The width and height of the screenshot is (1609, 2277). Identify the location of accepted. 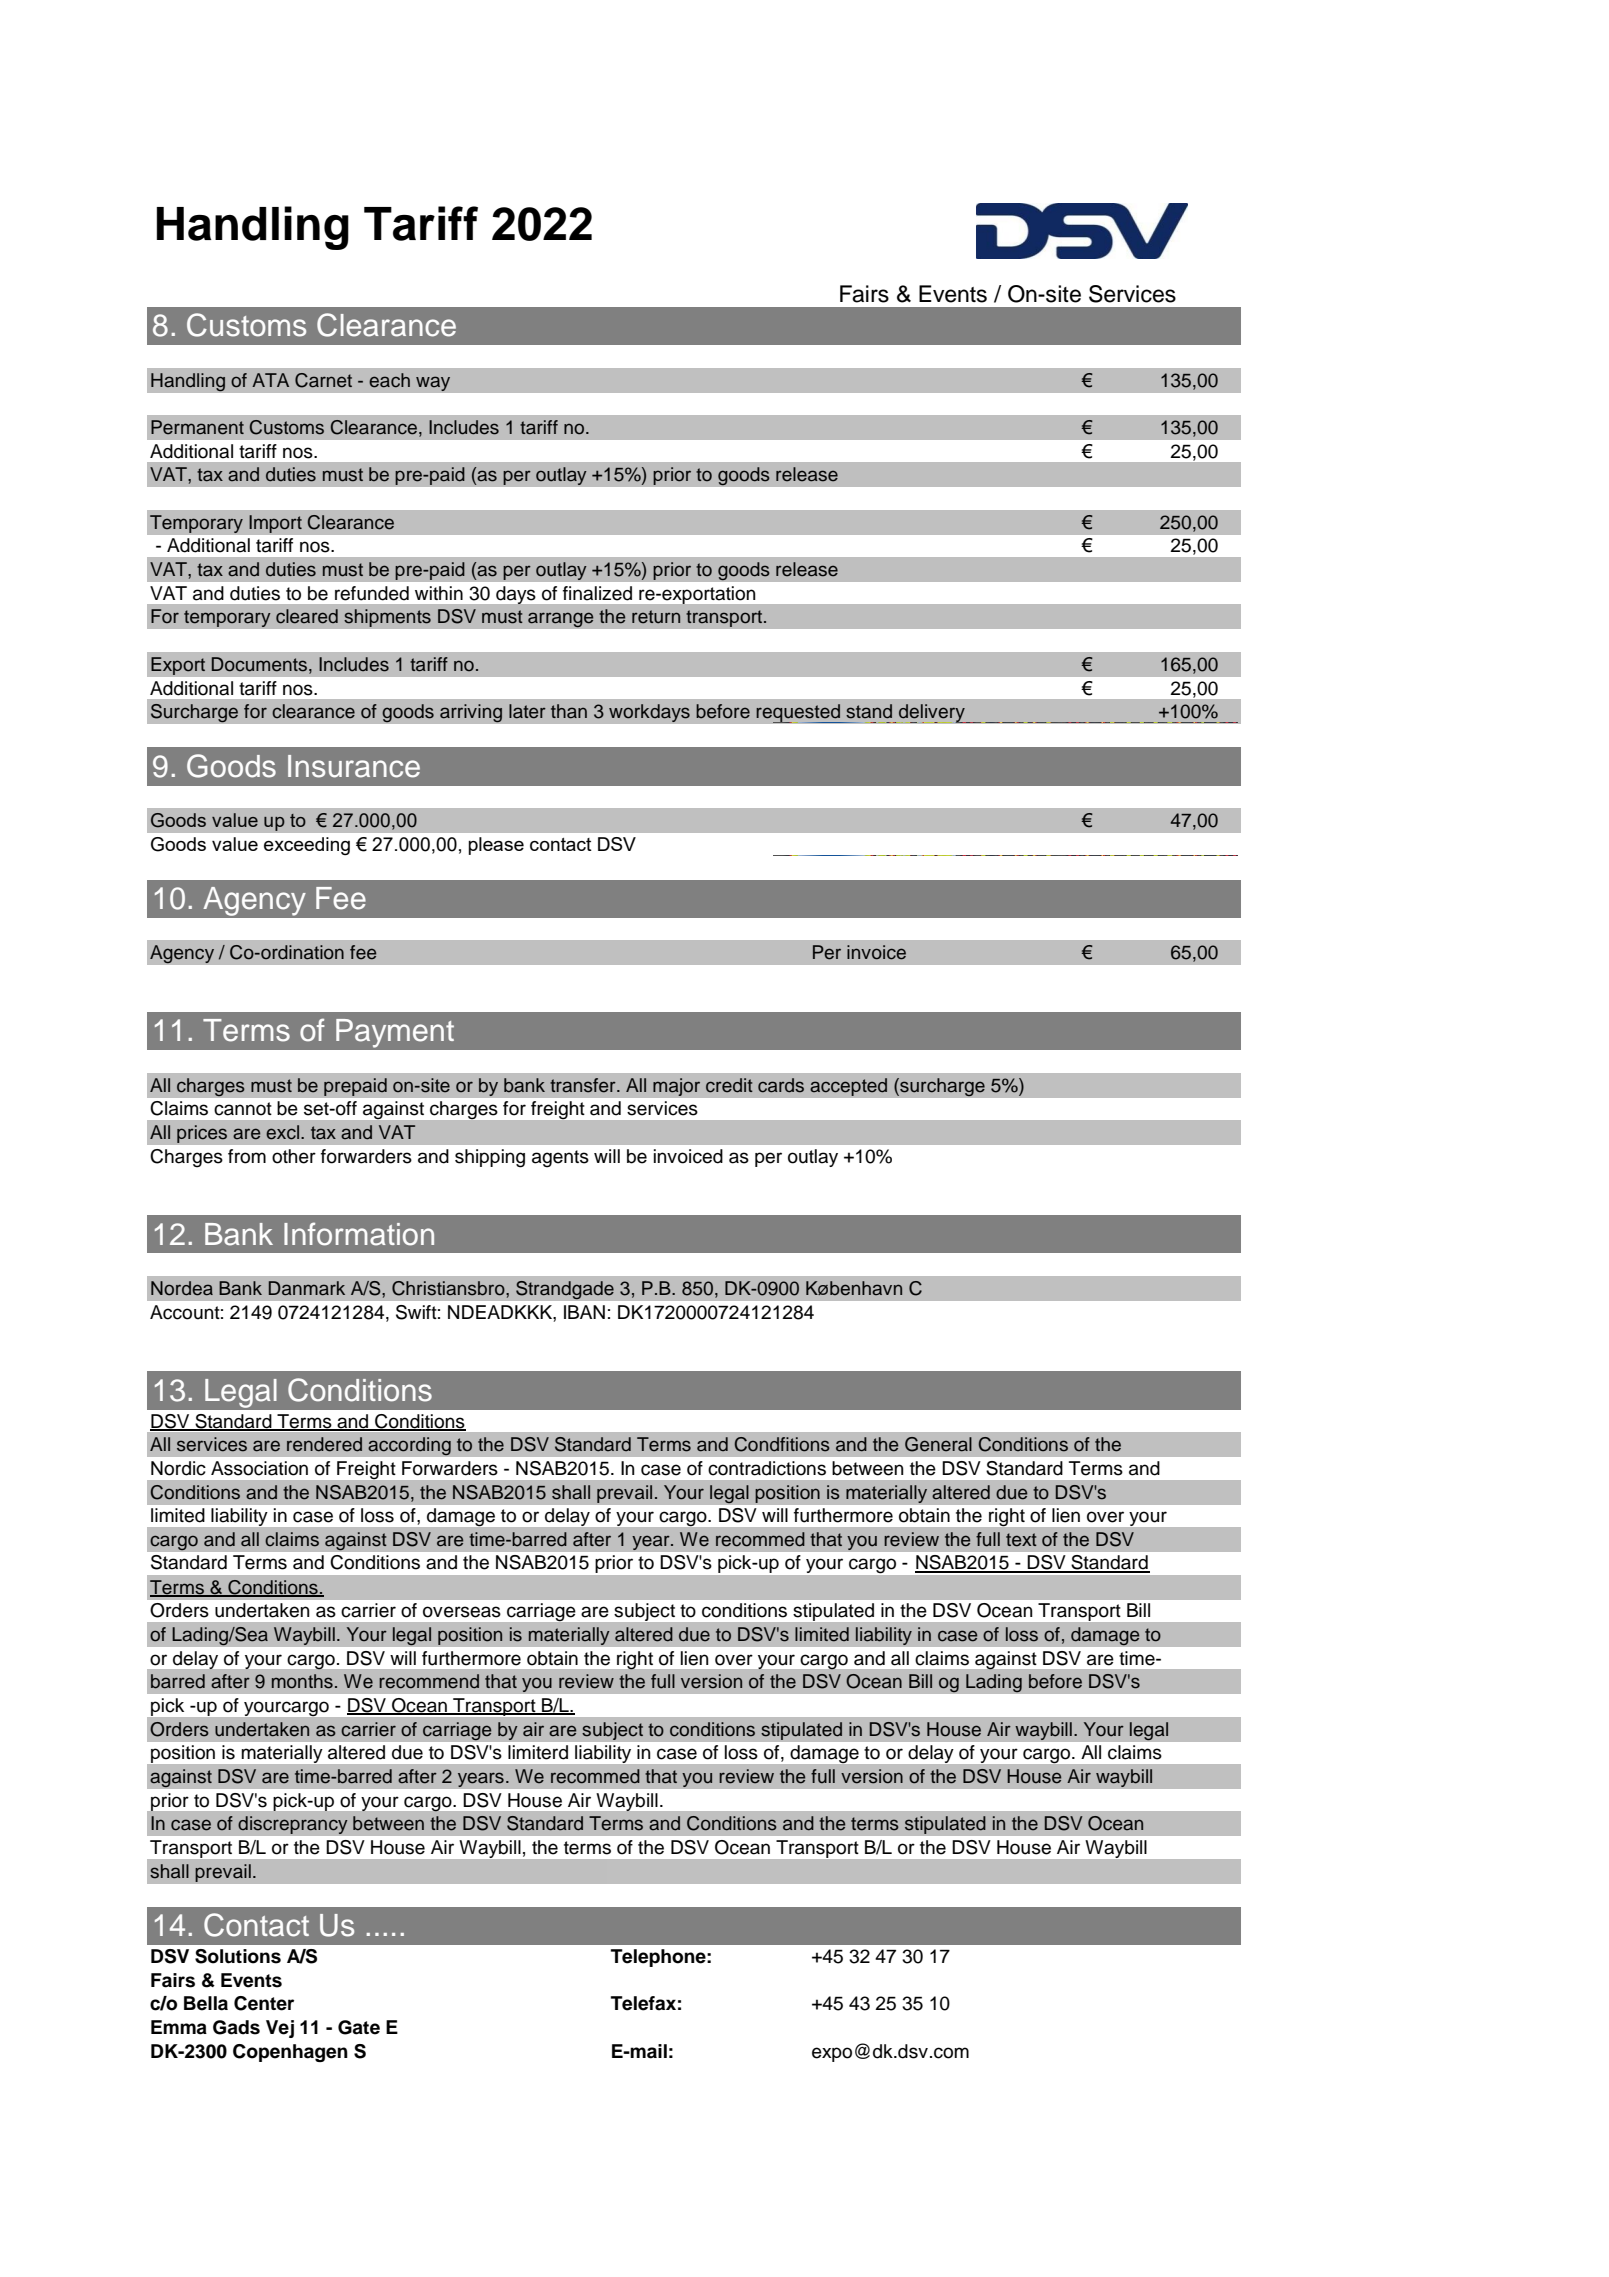
(849, 1087).
